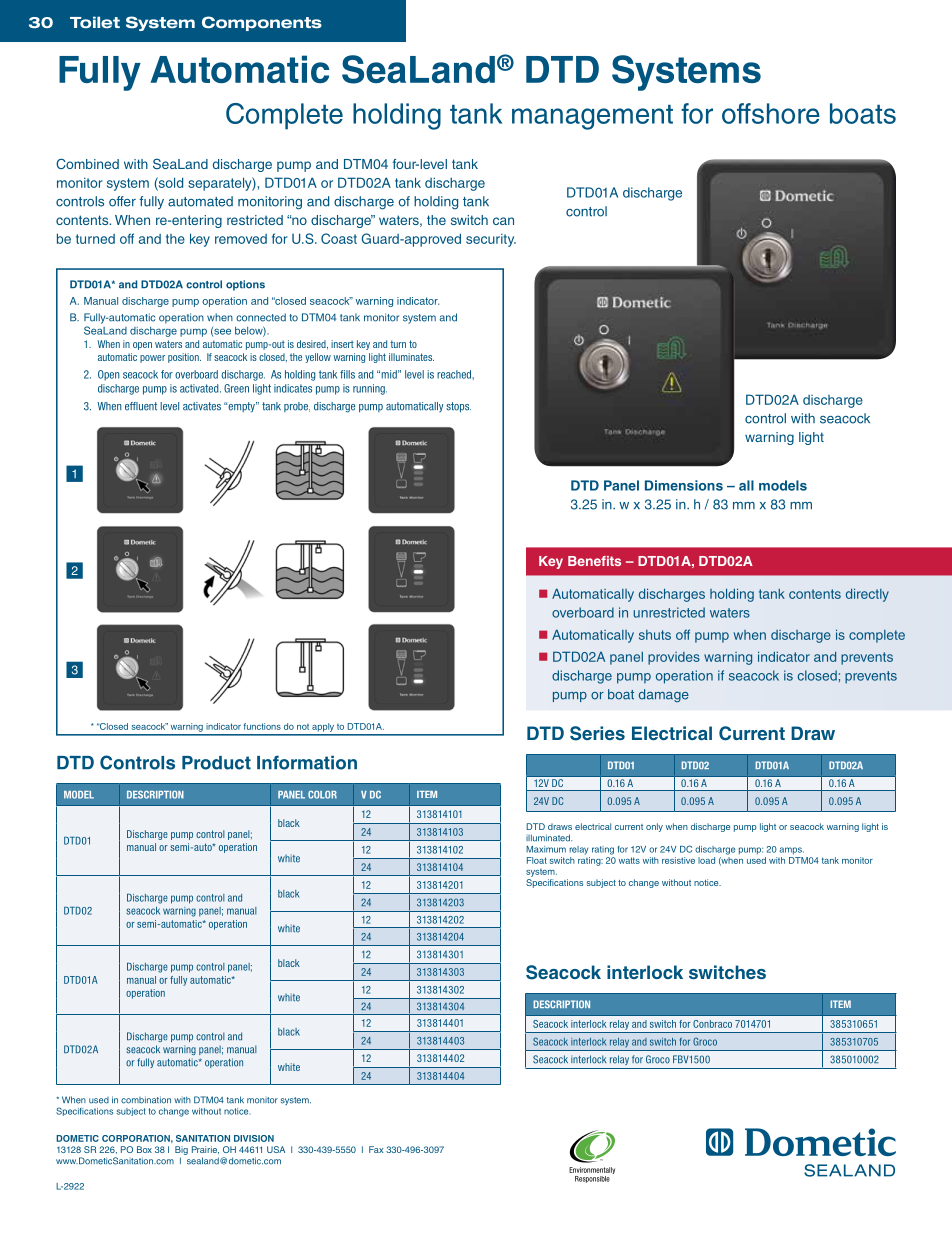 The width and height of the page is (952, 1233). What do you see at coordinates (181, 1150) in the page?
I see `Big` at bounding box center [181, 1150].
